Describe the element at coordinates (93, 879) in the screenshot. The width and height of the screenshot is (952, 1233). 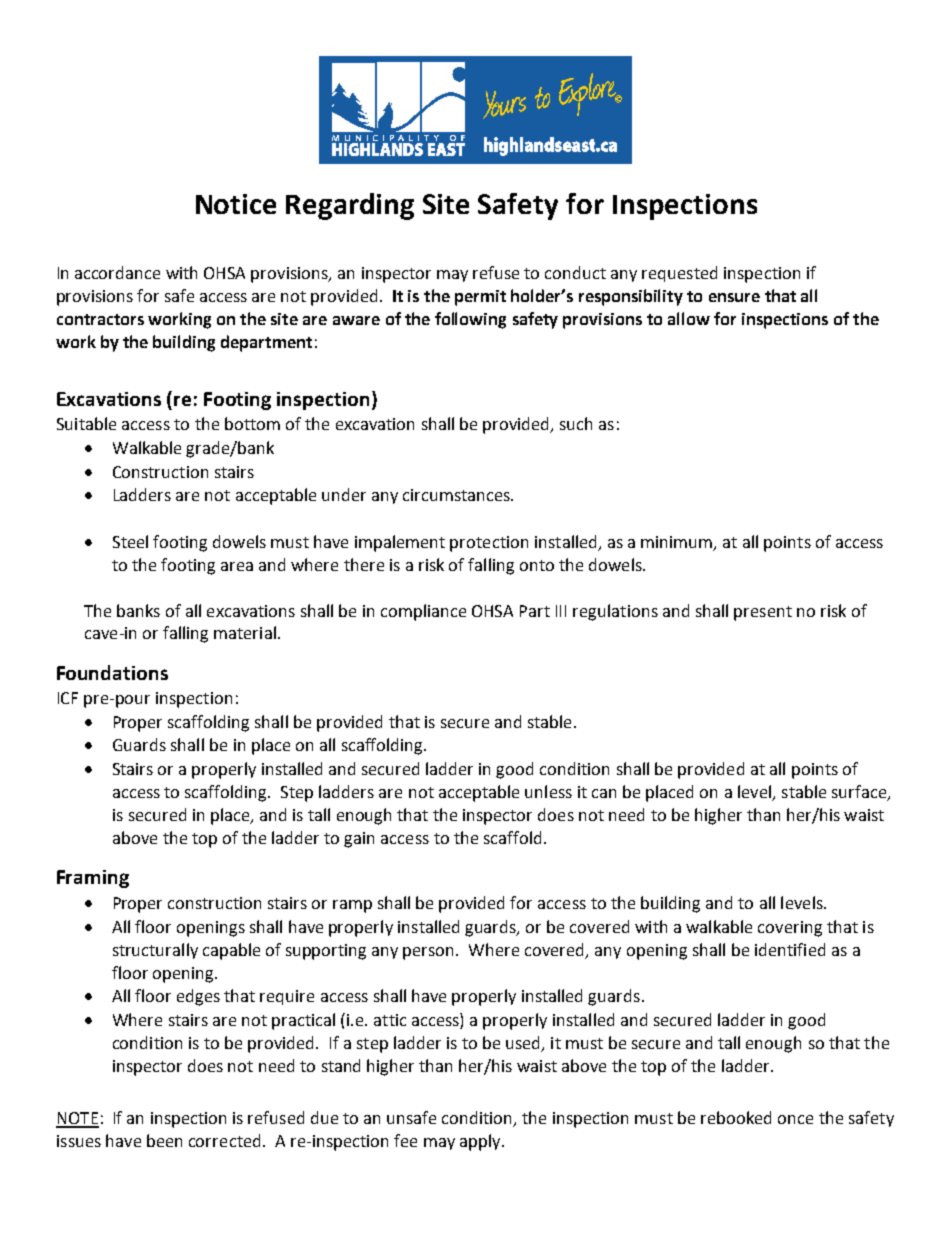
I see `Framing` at that location.
